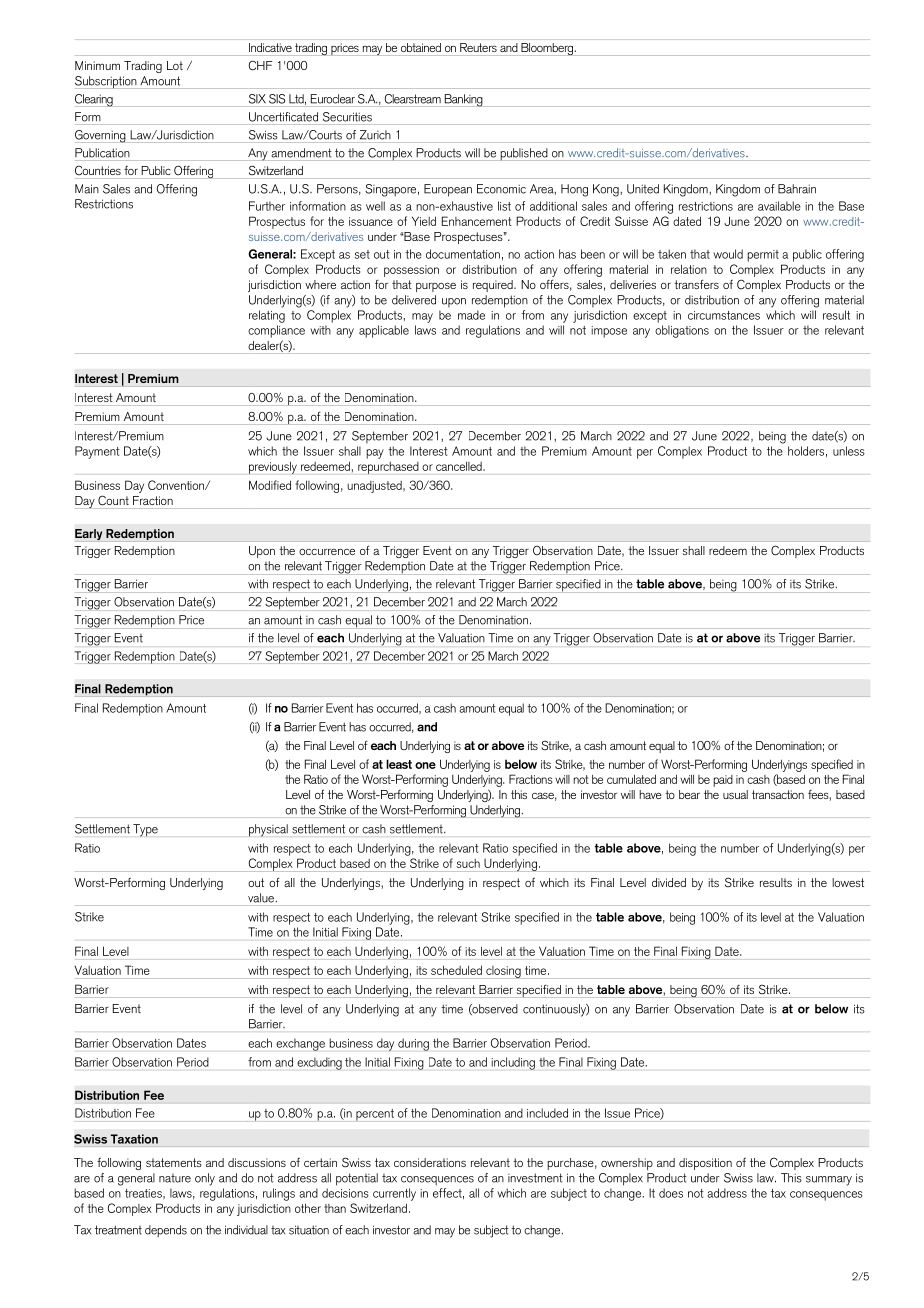 The width and height of the screenshot is (924, 1308). What do you see at coordinates (735, 794) in the screenshot?
I see `usual` at bounding box center [735, 794].
